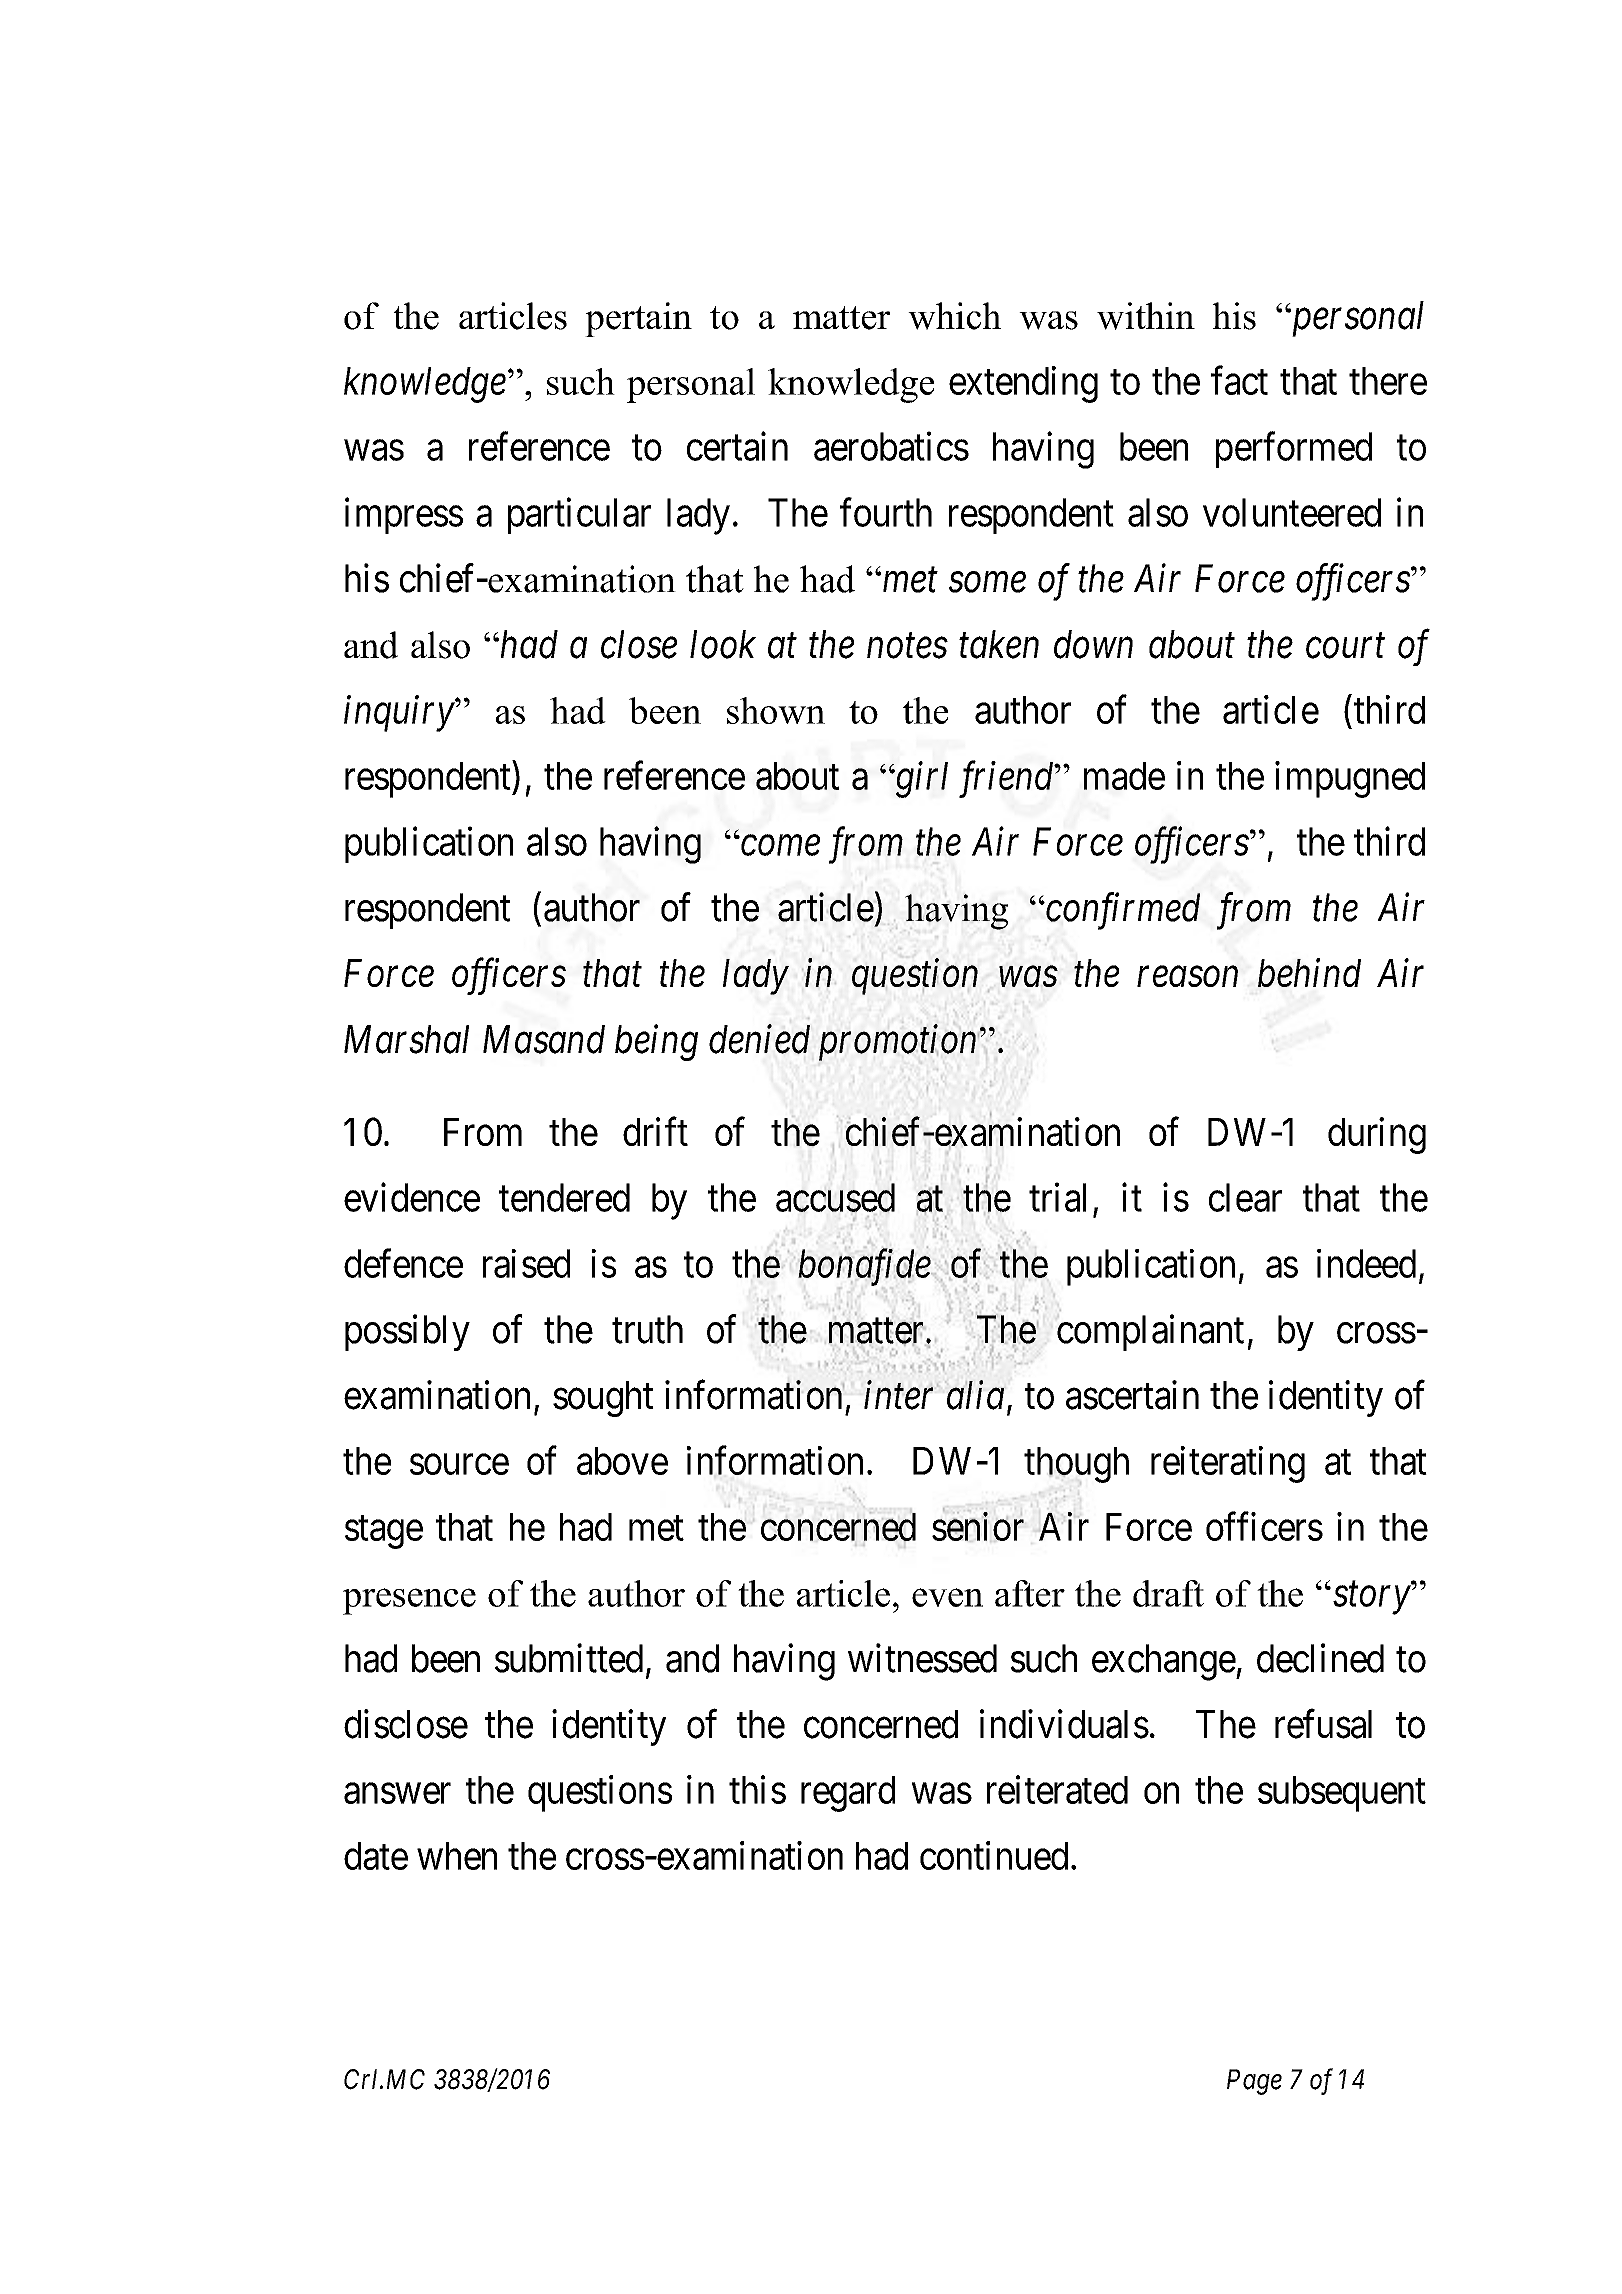 The width and height of the document is (1622, 2294). What do you see at coordinates (406, 1039) in the document?
I see `Marshal` at bounding box center [406, 1039].
